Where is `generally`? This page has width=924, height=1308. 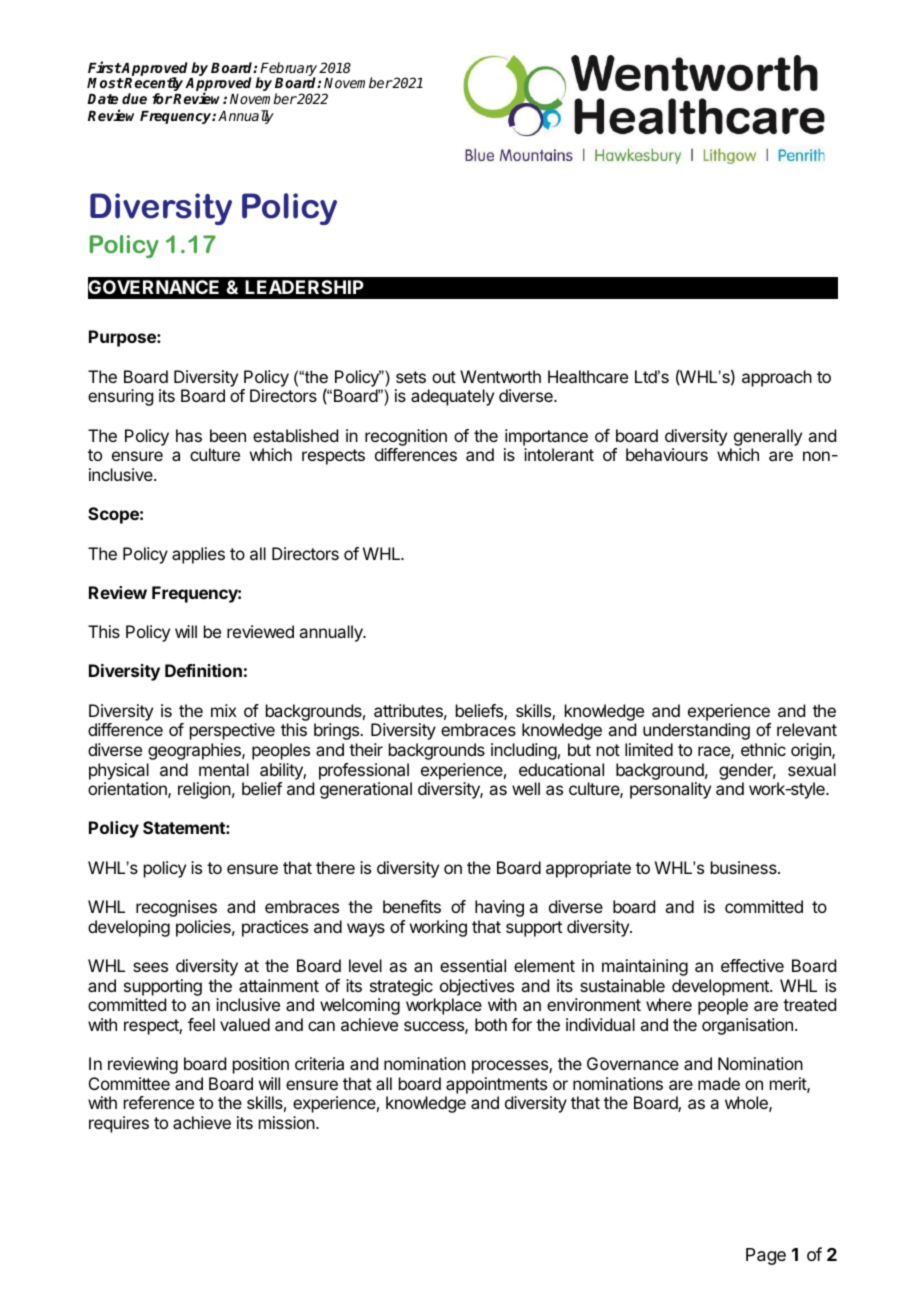 generally is located at coordinates (768, 437).
